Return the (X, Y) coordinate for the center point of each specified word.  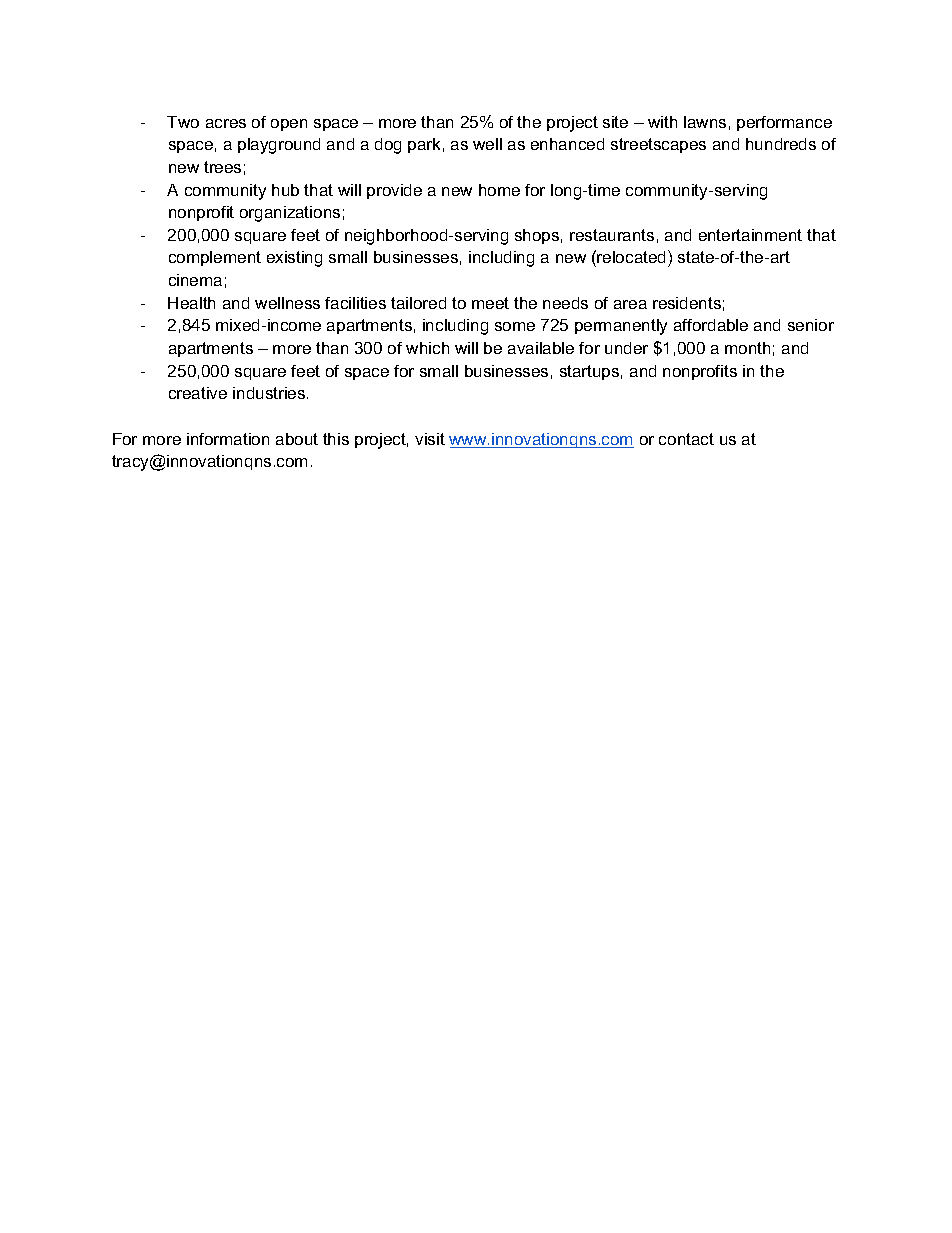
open (289, 125)
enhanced (567, 144)
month (747, 348)
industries (270, 393)
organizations (290, 214)
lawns (705, 122)
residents (687, 303)
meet (490, 303)
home (499, 190)
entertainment (750, 235)
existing (294, 259)
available (541, 348)
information (228, 439)
